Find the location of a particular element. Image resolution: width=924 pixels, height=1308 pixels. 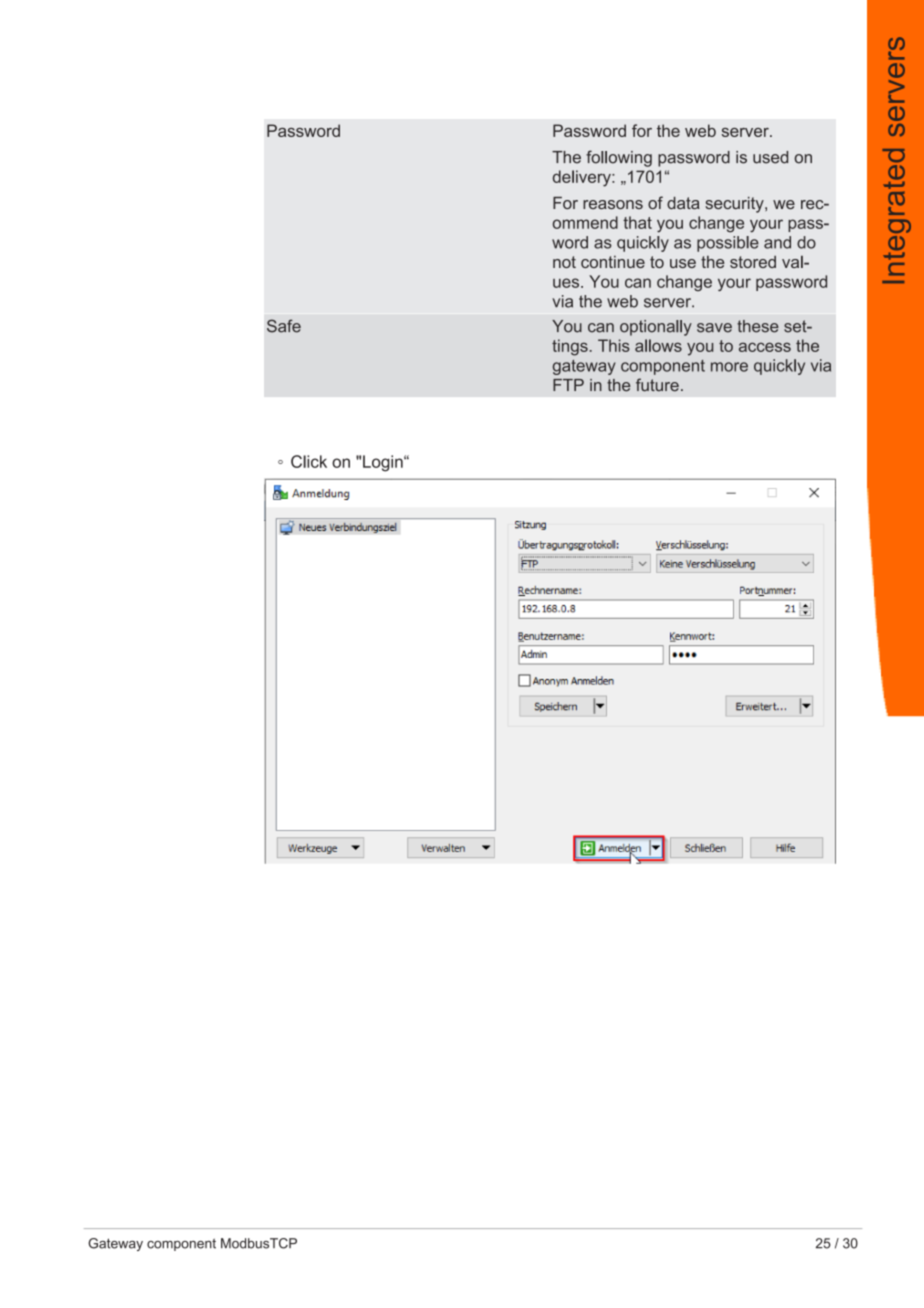

Safe is located at coordinates (284, 326).
